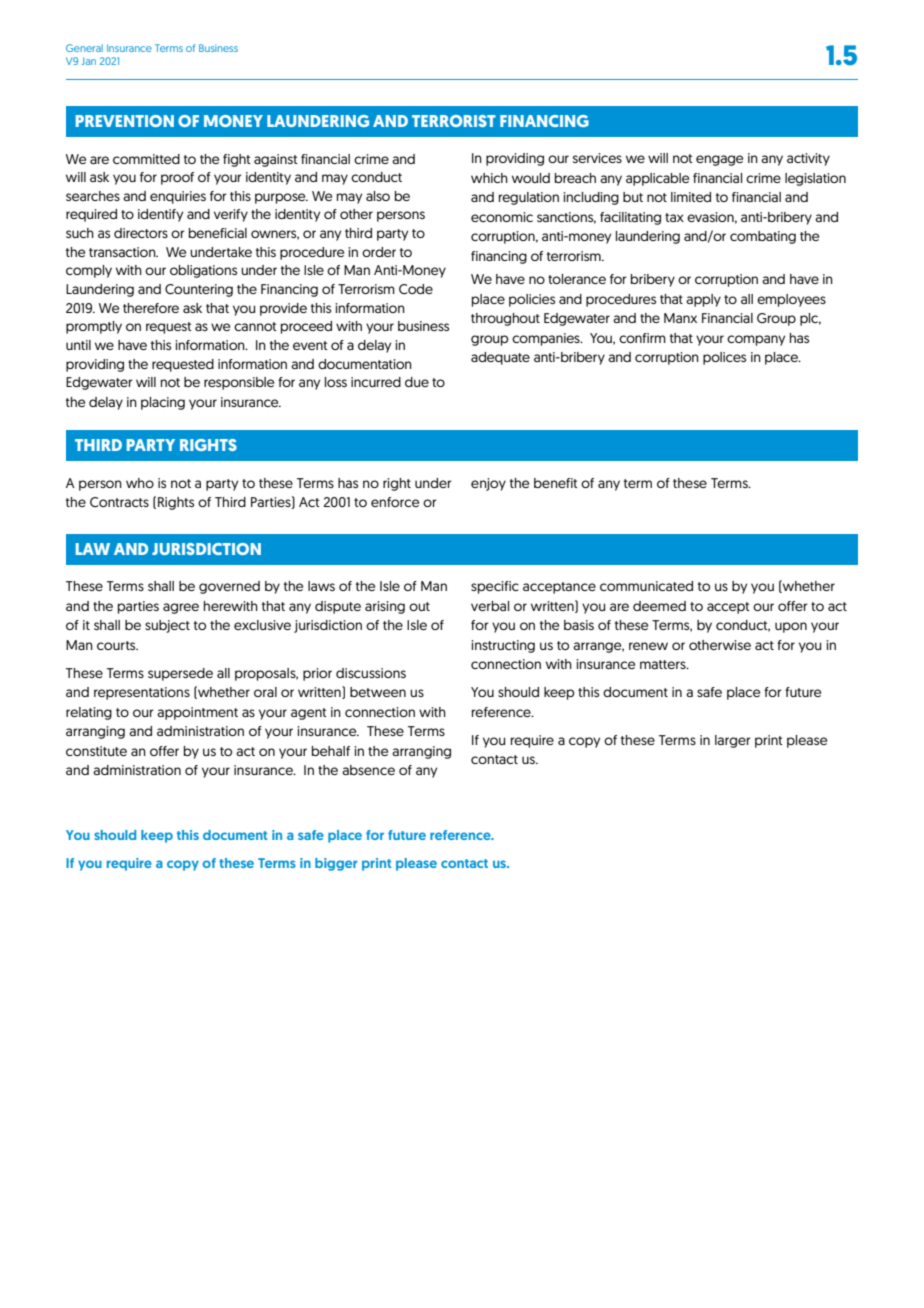  I want to click on Code, so click(416, 289).
